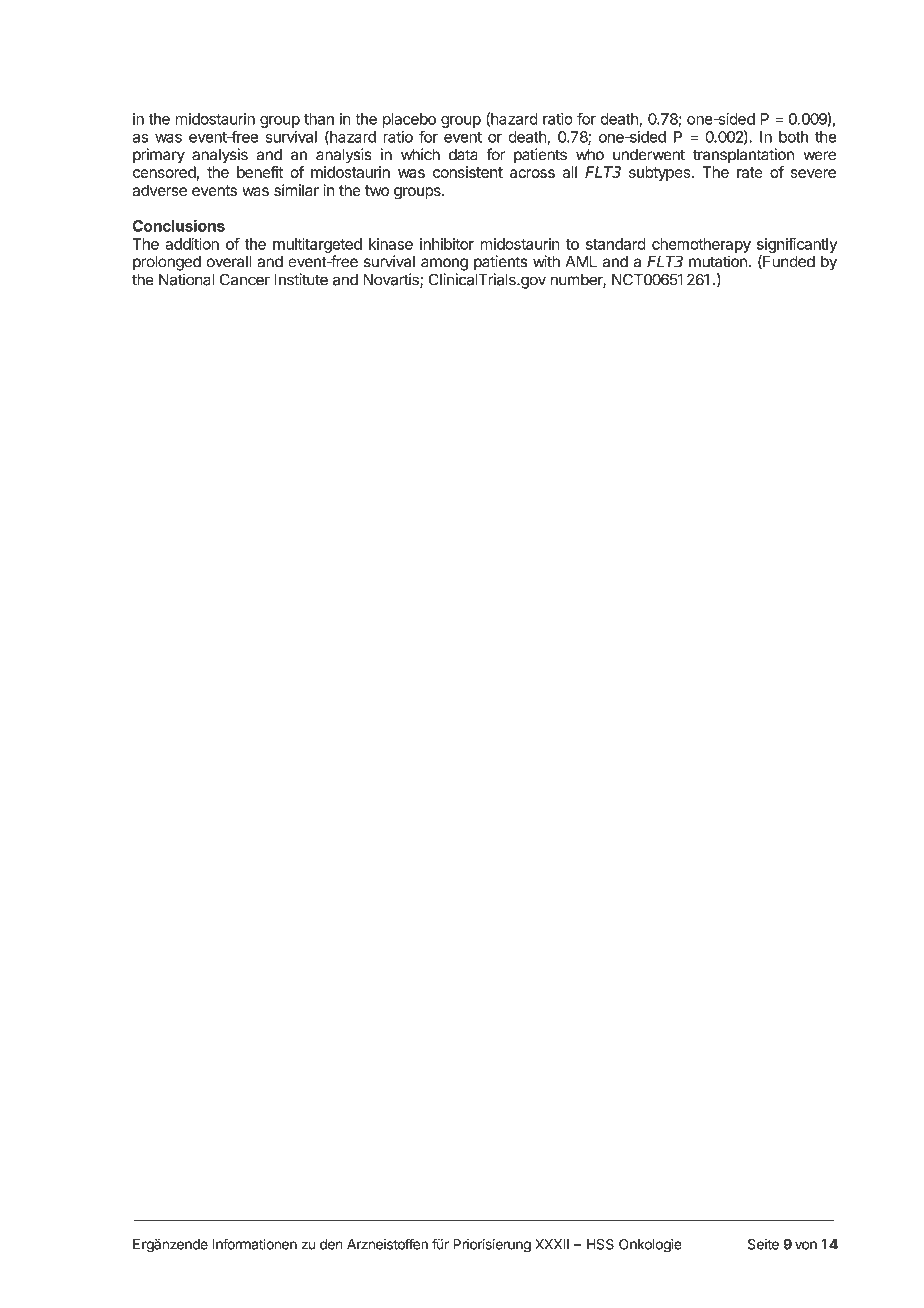 This image has height=1308, width=924. Describe the element at coordinates (763, 1244) in the image. I see `Seite` at that location.
